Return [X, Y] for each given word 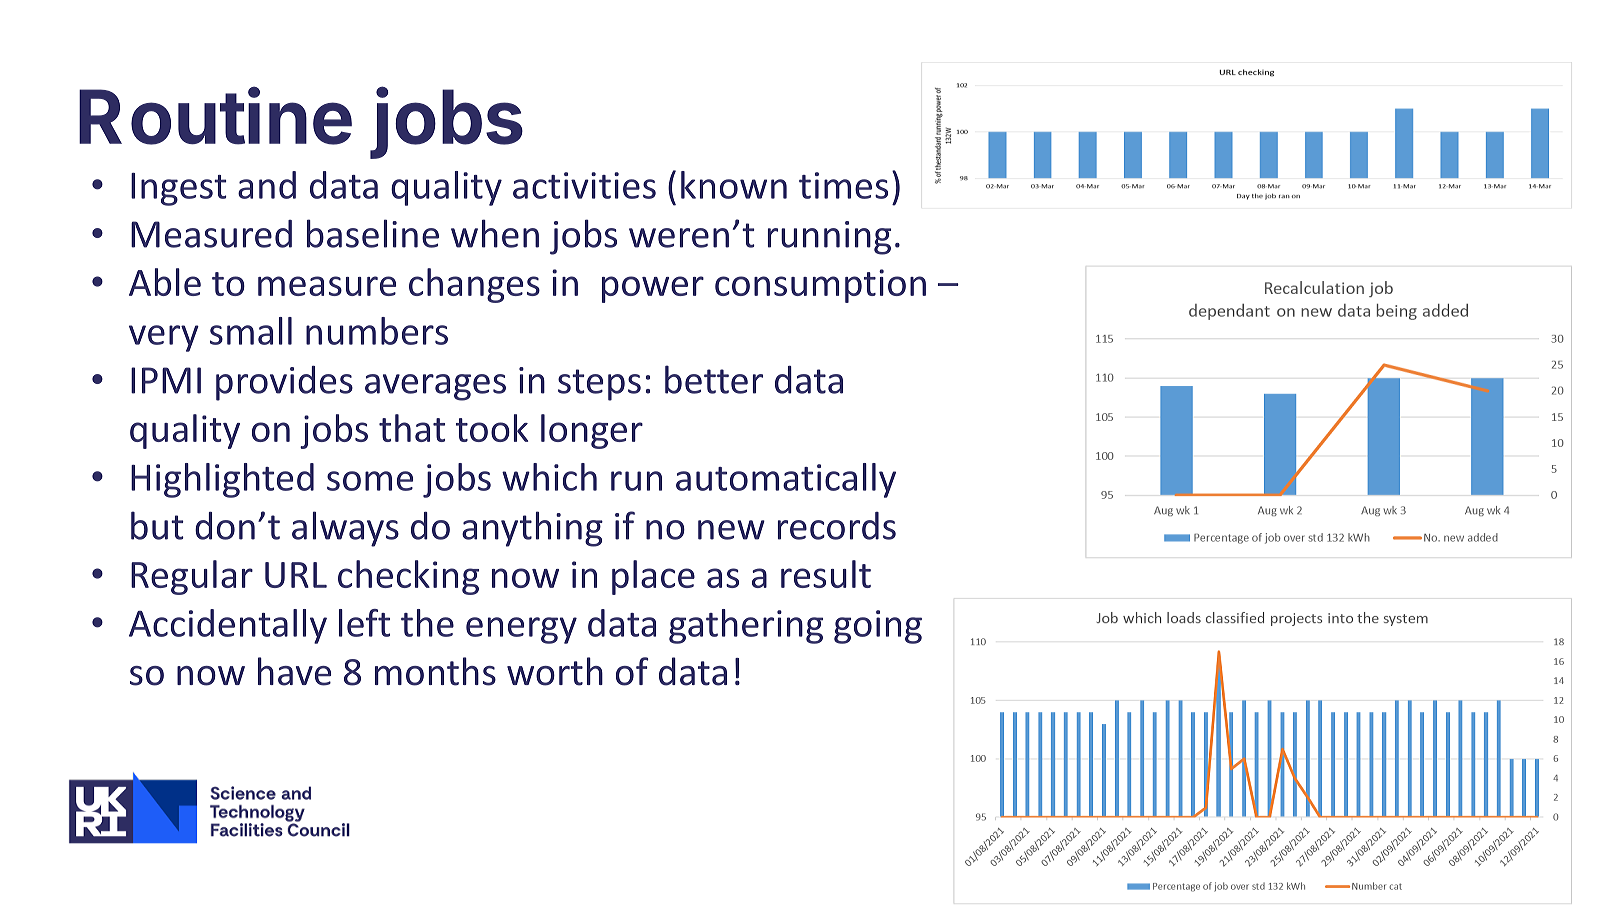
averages [435, 387]
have [294, 671]
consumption [820, 286]
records [837, 526]
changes [474, 285]
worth [555, 671]
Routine [215, 116]
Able [165, 282]
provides [284, 383]
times [843, 185]
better [714, 379]
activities [584, 185]
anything [532, 529]
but [157, 525]
